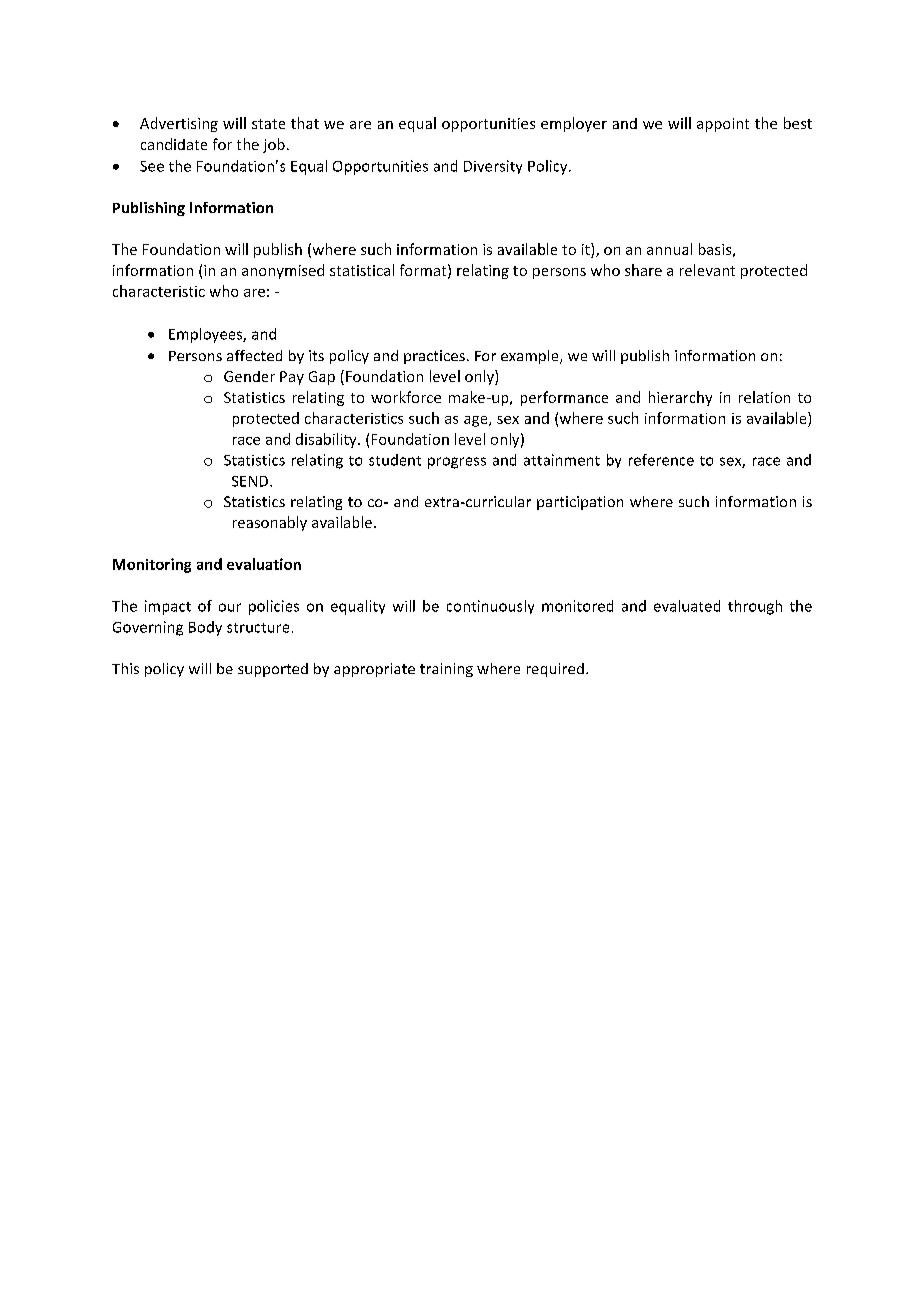  What do you see at coordinates (669, 249) in the screenshot?
I see `annual` at bounding box center [669, 249].
